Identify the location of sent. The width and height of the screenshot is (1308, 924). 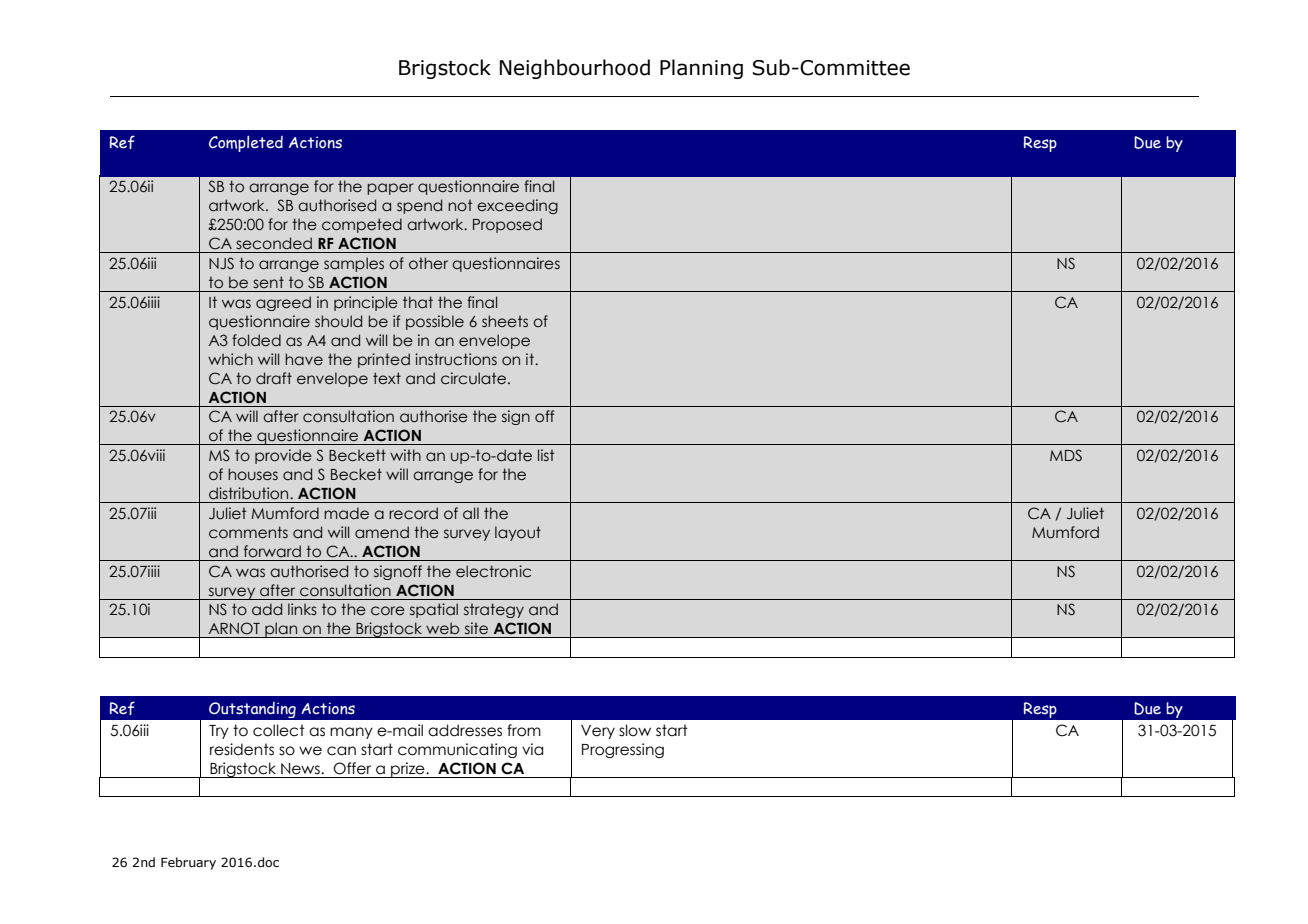
(268, 282).
